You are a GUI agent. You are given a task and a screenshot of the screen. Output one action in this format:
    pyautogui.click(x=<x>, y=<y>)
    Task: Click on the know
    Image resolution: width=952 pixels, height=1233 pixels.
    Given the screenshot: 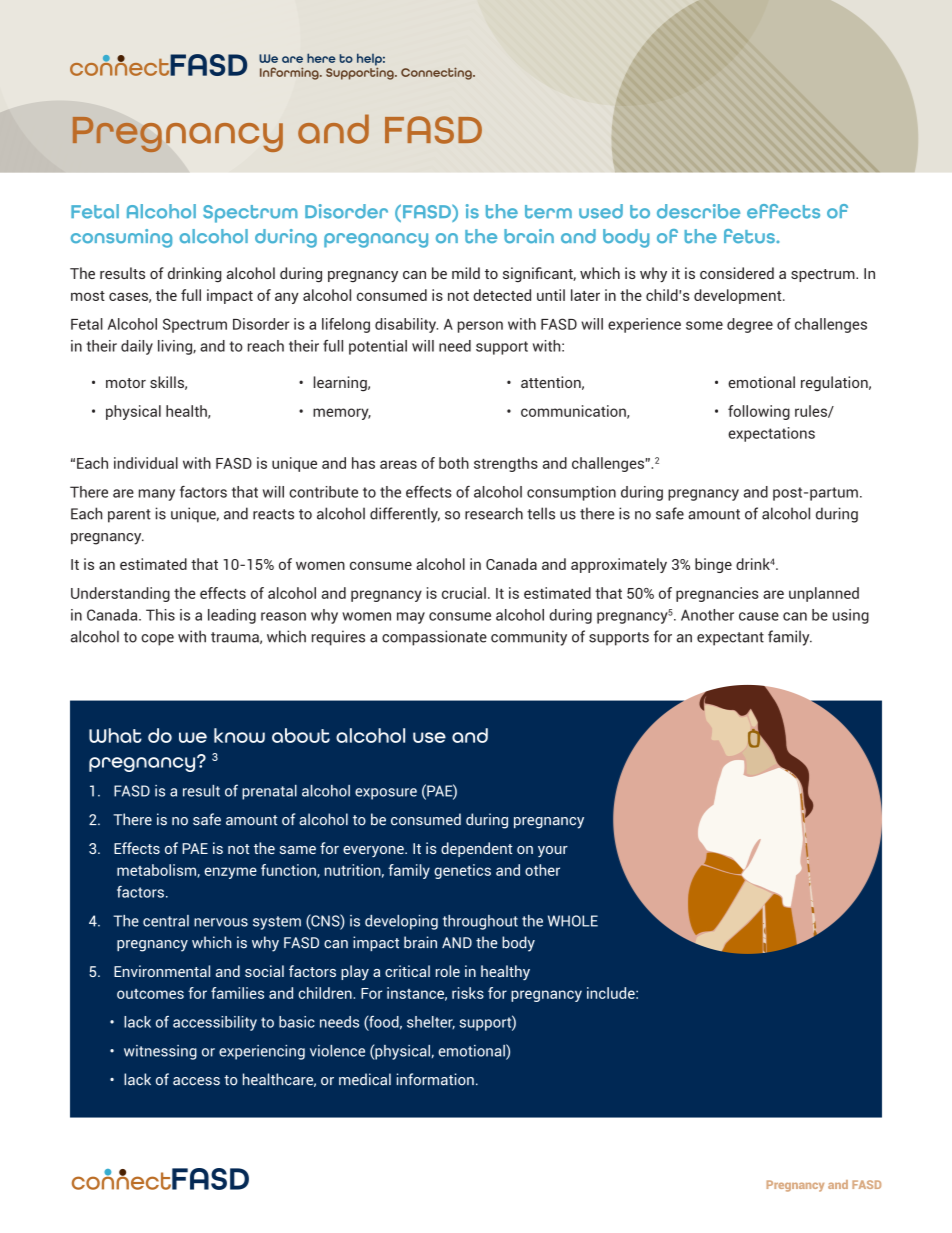 What is the action you would take?
    pyautogui.click(x=239, y=735)
